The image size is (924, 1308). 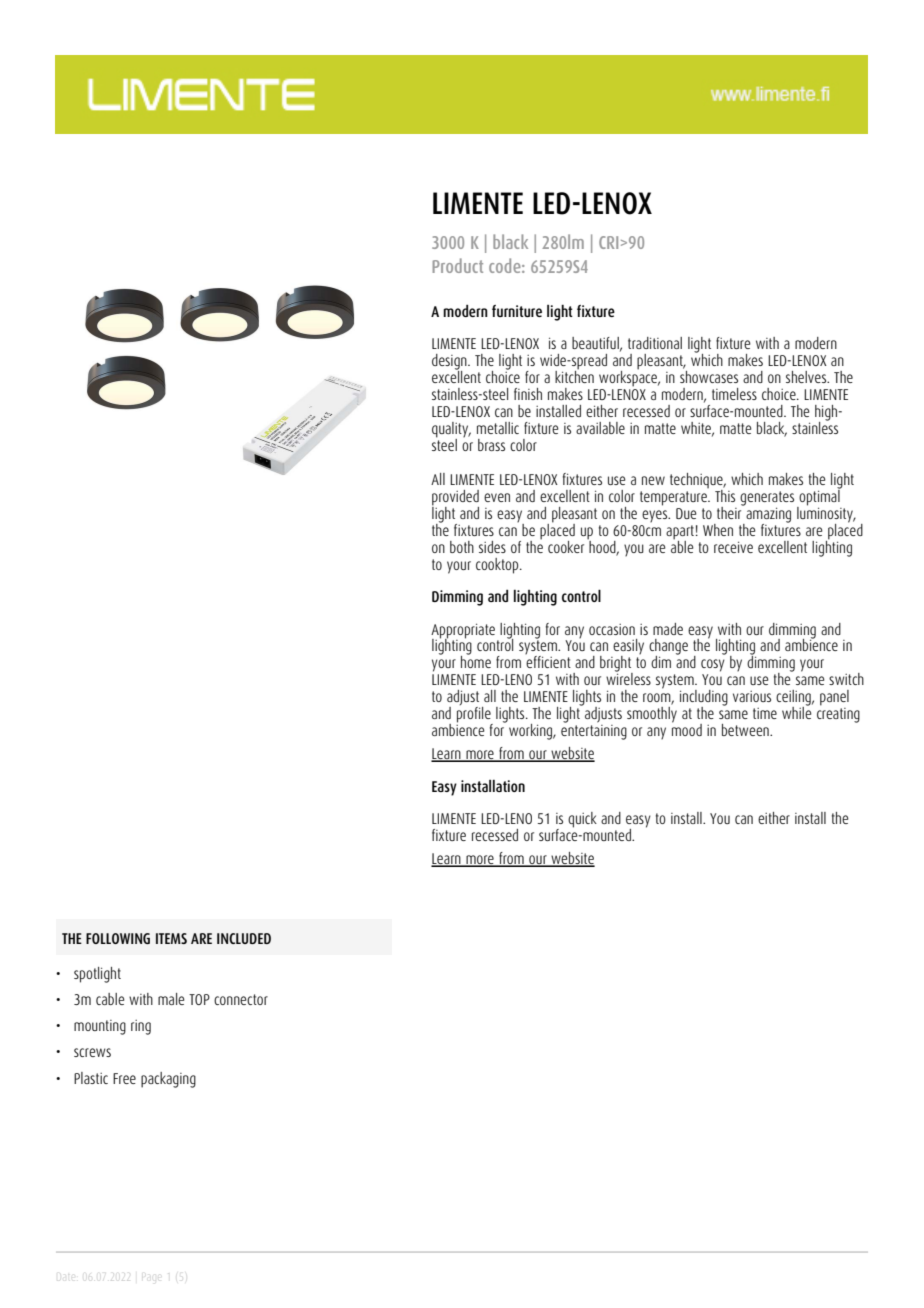 What do you see at coordinates (746, 730) in the screenshot?
I see `between` at bounding box center [746, 730].
